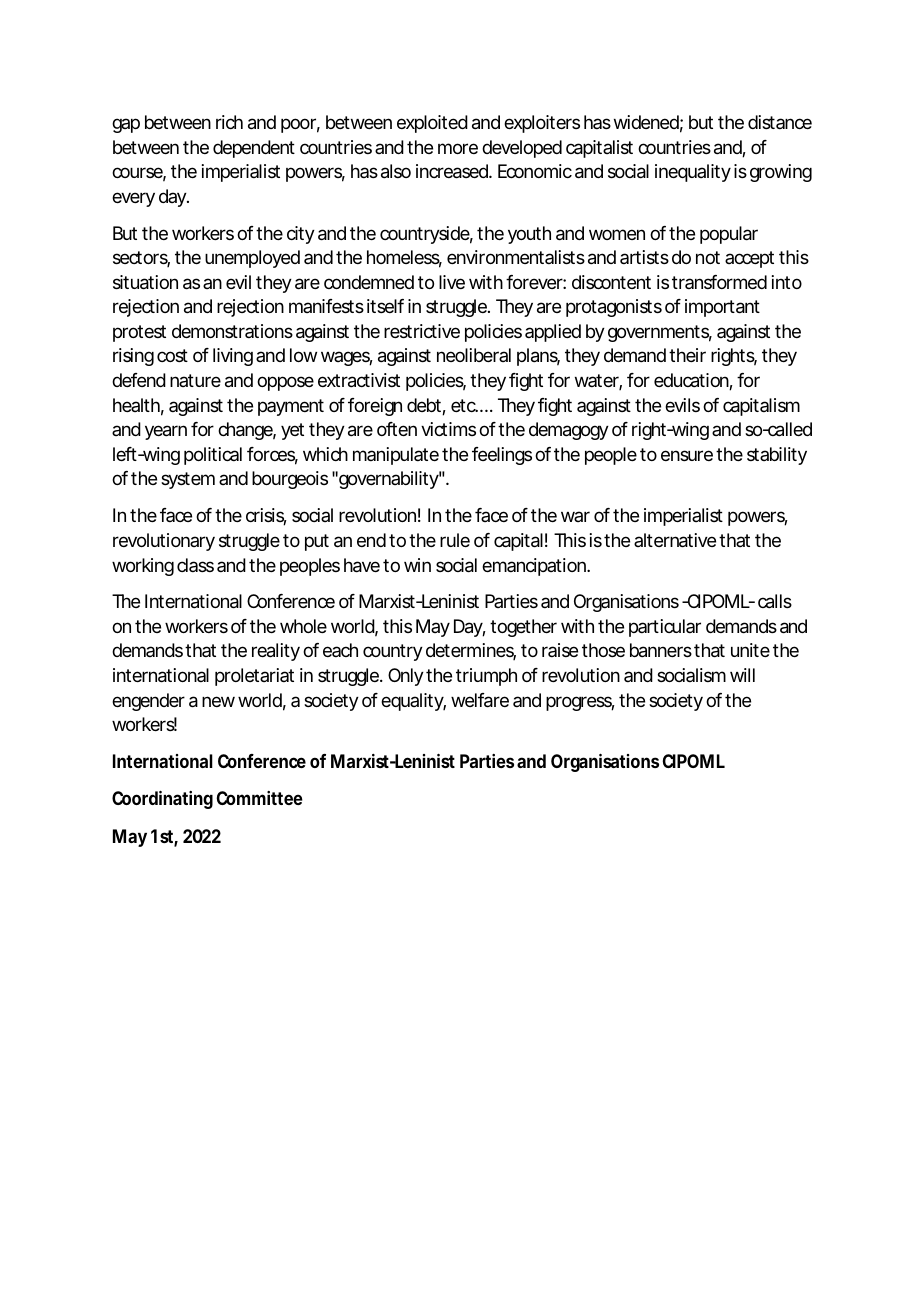 The image size is (924, 1308). What do you see at coordinates (458, 148) in the screenshot?
I see `more` at bounding box center [458, 148].
